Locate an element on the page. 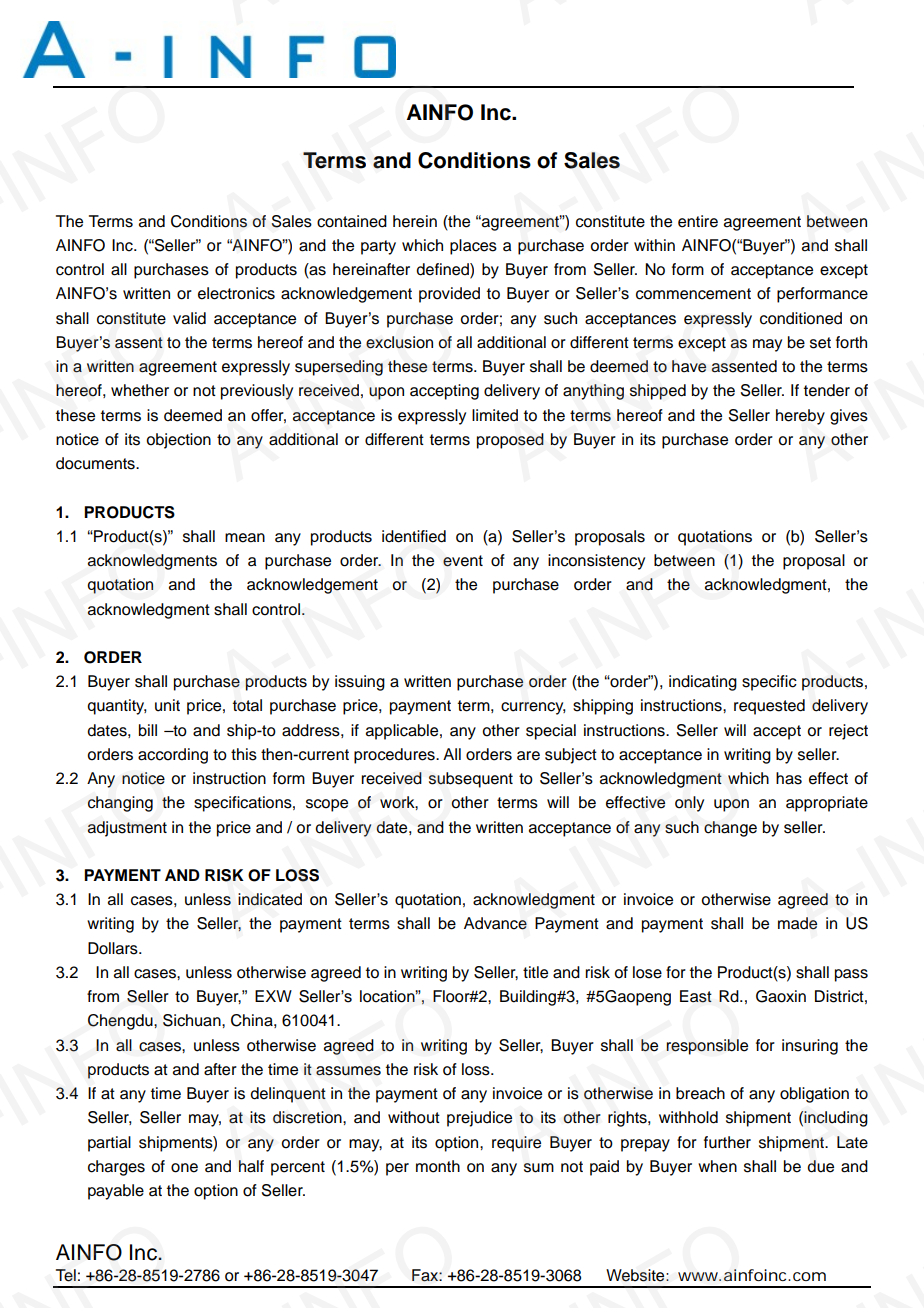 The width and height of the page is (924, 1308). made is located at coordinates (797, 923).
